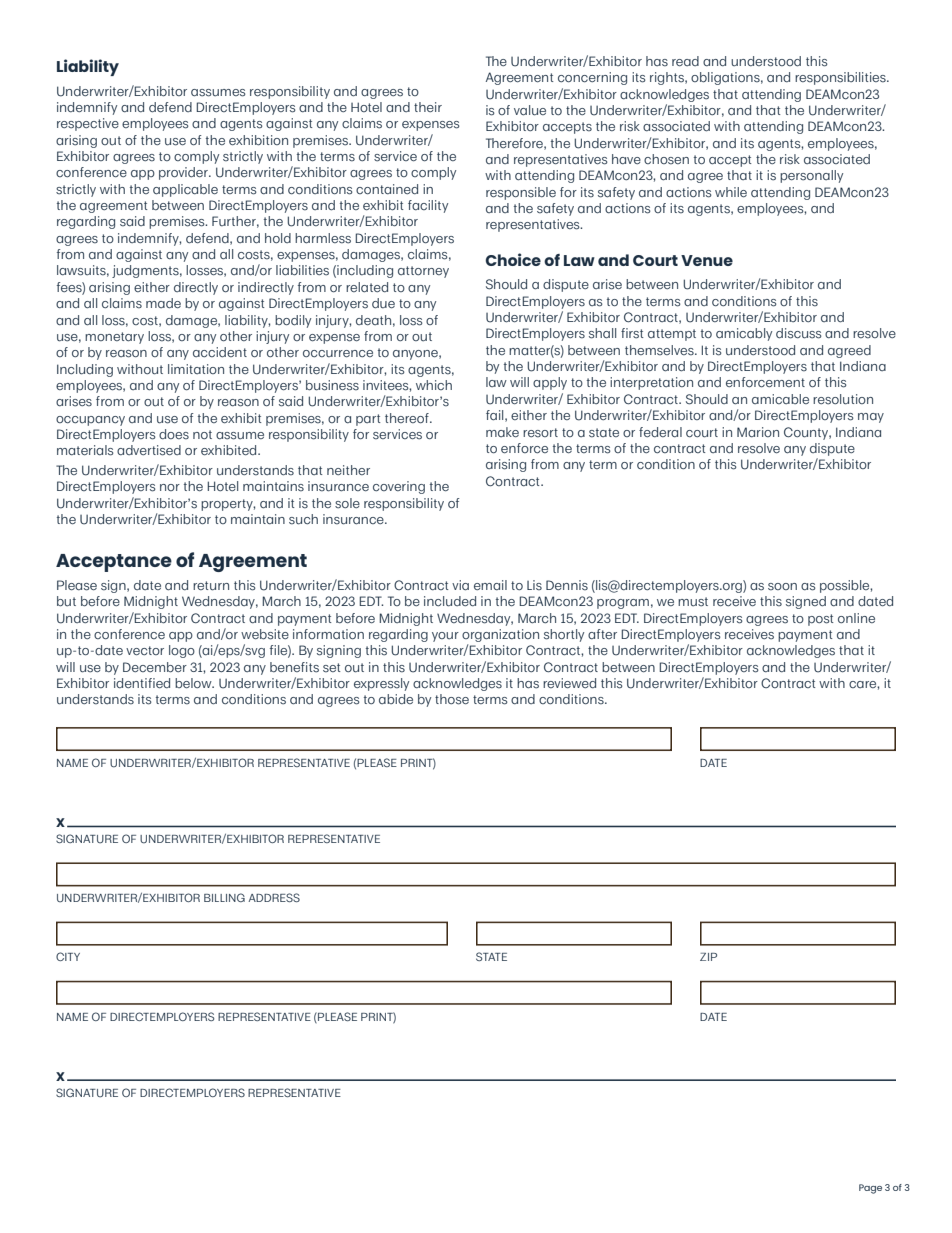 Image resolution: width=952 pixels, height=1233 pixels. What do you see at coordinates (428, 107) in the document?
I see `their` at bounding box center [428, 107].
